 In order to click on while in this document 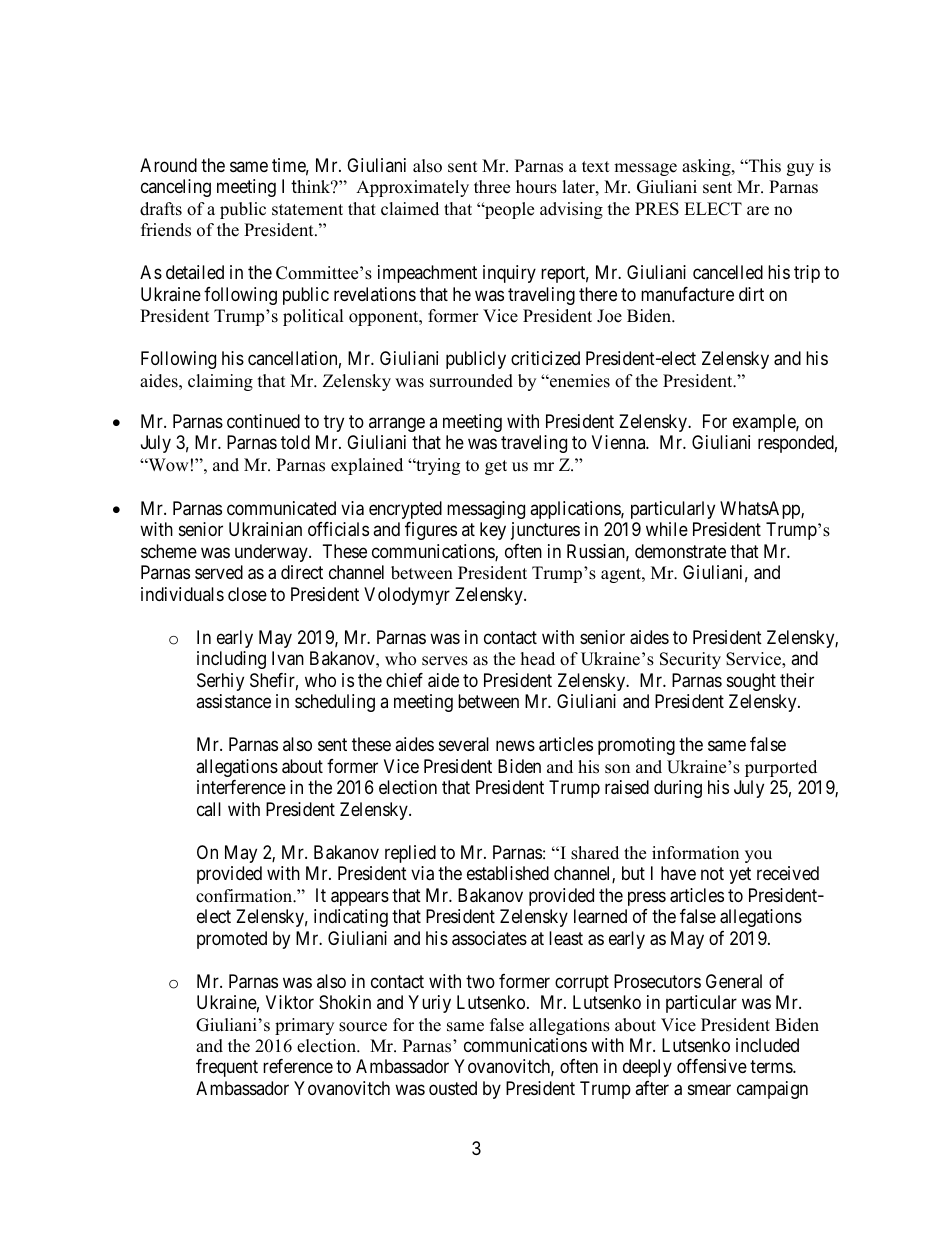, I will do `click(667, 529)`.
